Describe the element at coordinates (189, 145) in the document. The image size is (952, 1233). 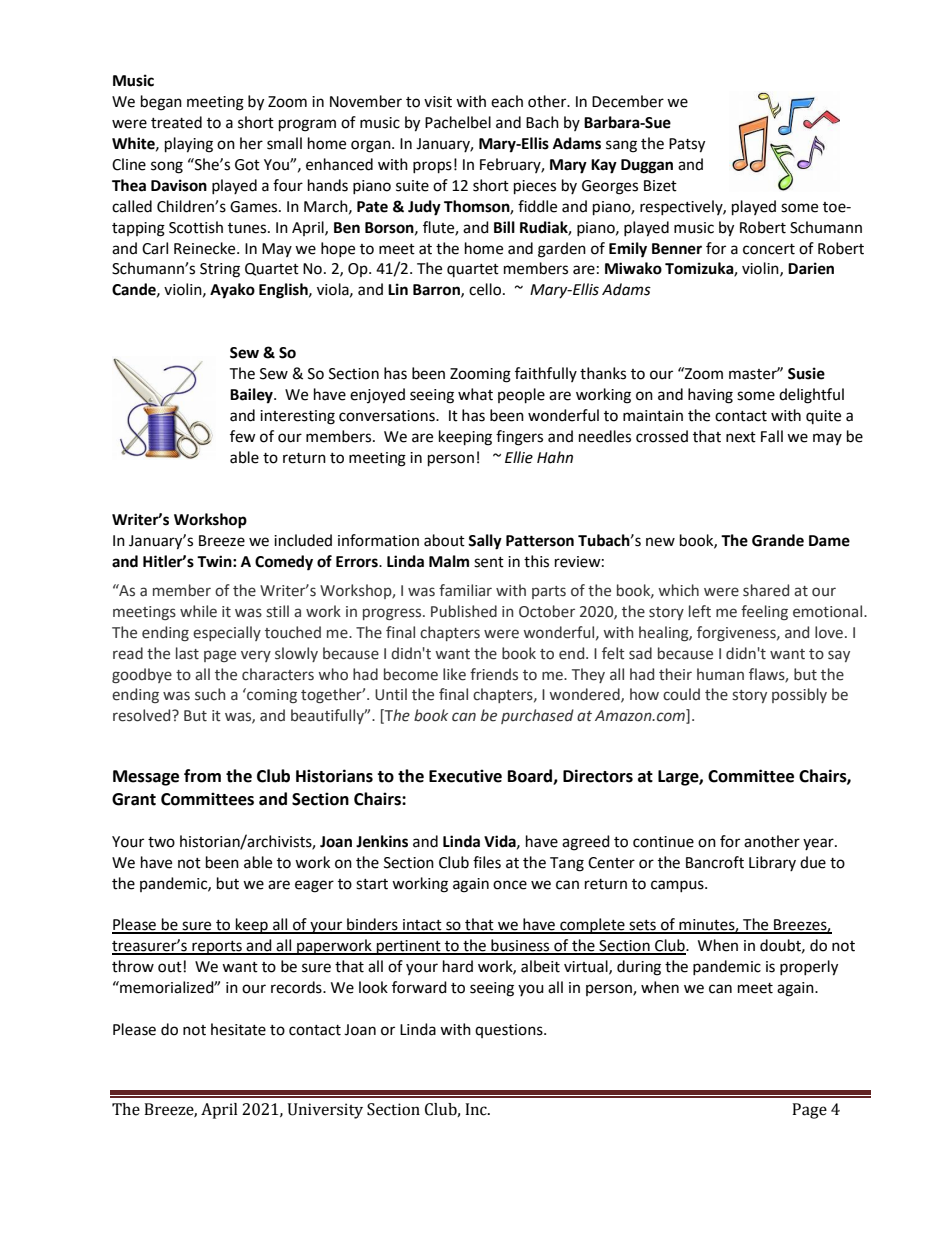
I see `playing` at that location.
